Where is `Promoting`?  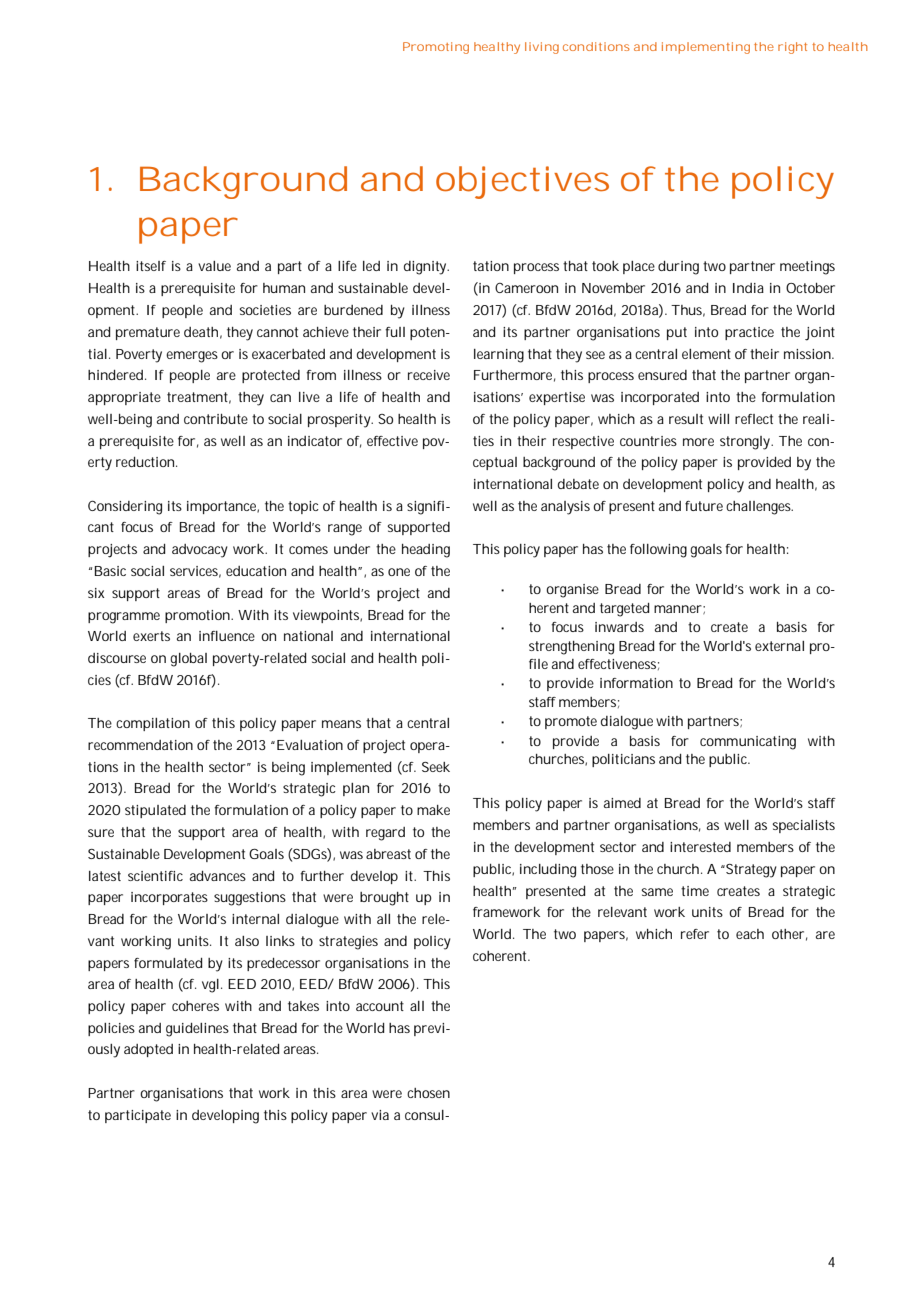
Promoting is located at coordinates (436, 48).
